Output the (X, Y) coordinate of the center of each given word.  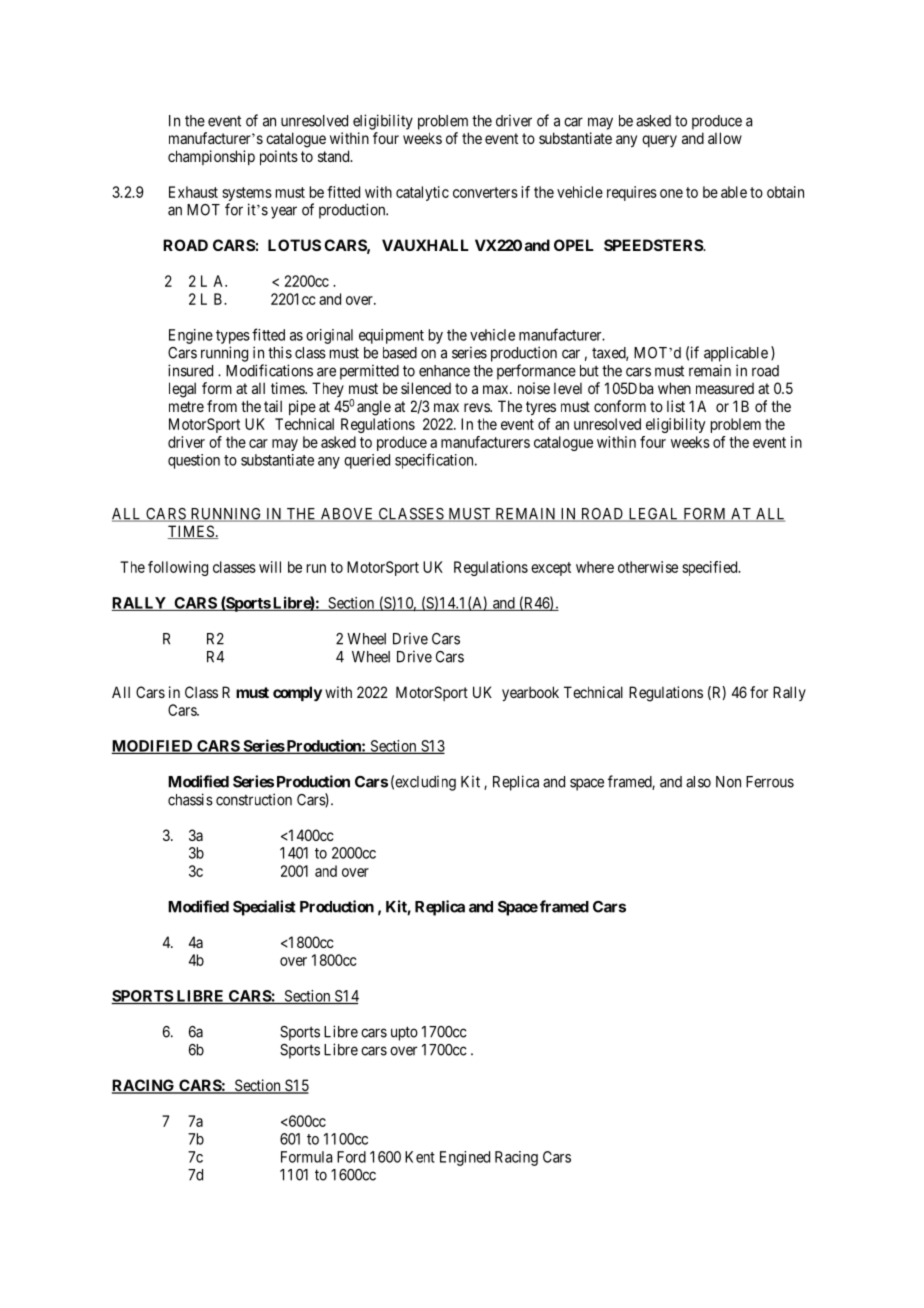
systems (247, 194)
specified (711, 568)
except (551, 569)
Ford (351, 1157)
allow (725, 138)
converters (485, 192)
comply (297, 694)
